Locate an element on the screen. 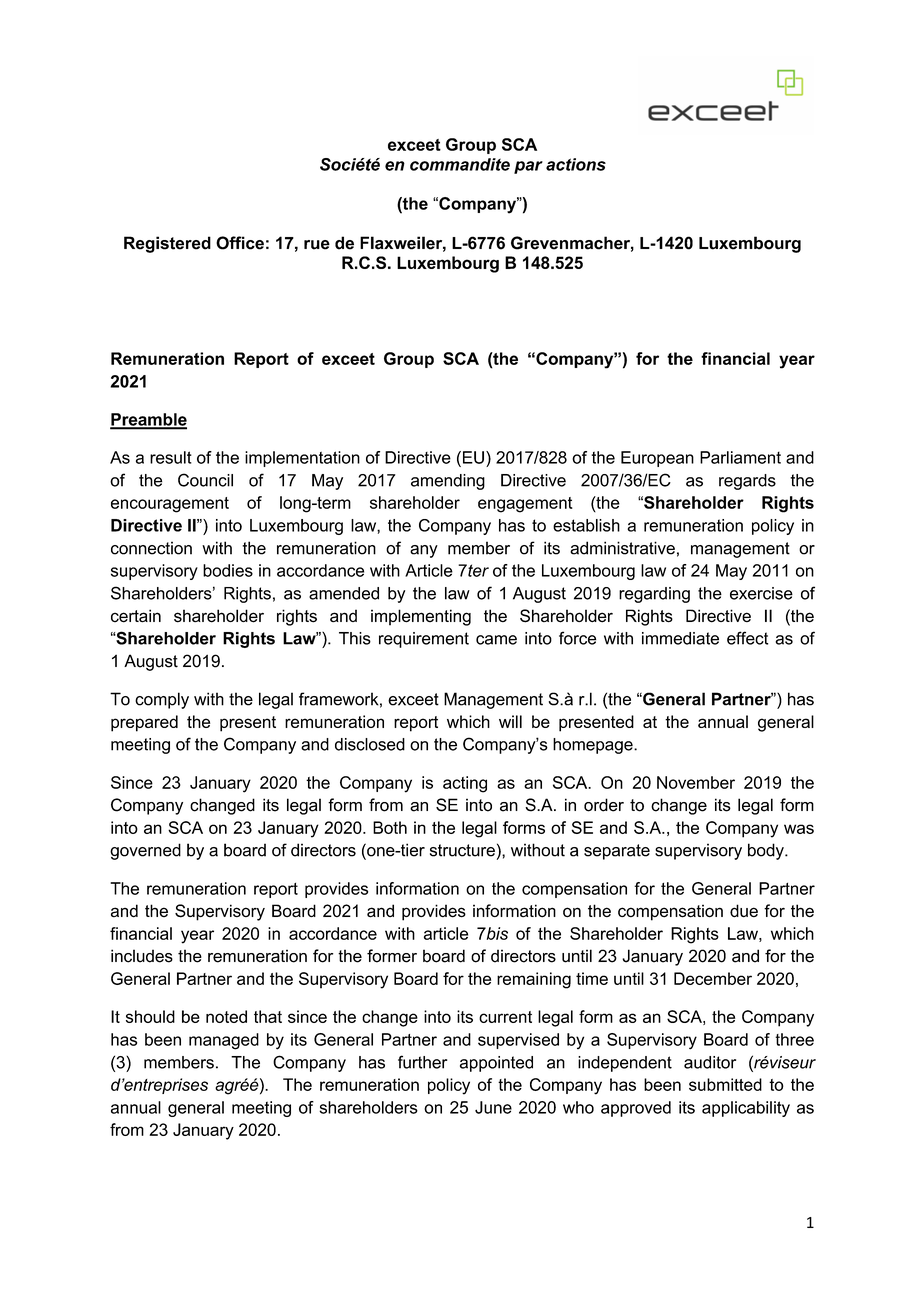 Image resolution: width=924 pixels, height=1308 pixels. regards is located at coordinates (747, 482).
